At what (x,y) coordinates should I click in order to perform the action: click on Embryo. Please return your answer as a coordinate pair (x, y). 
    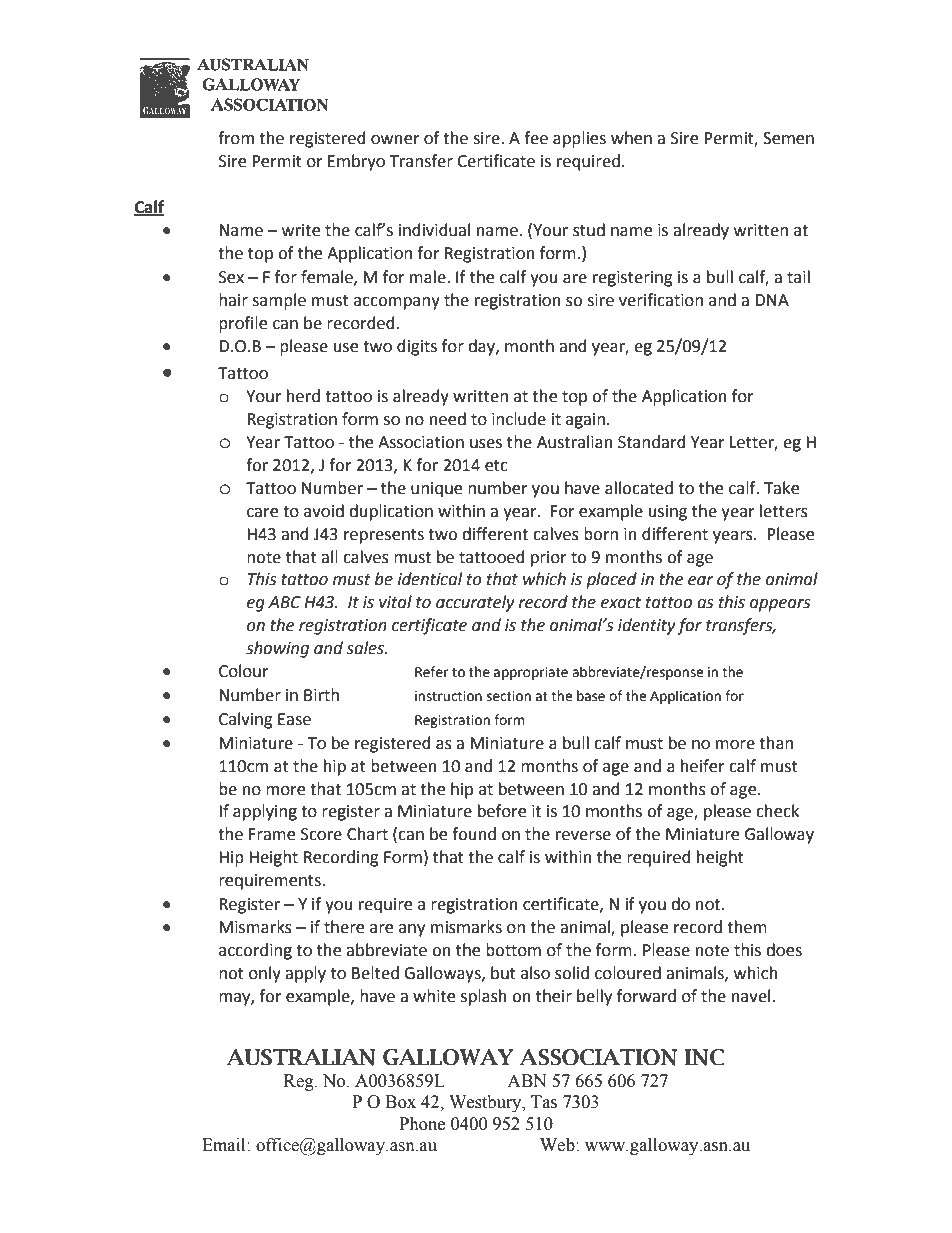
    Looking at the image, I should click on (356, 162).
